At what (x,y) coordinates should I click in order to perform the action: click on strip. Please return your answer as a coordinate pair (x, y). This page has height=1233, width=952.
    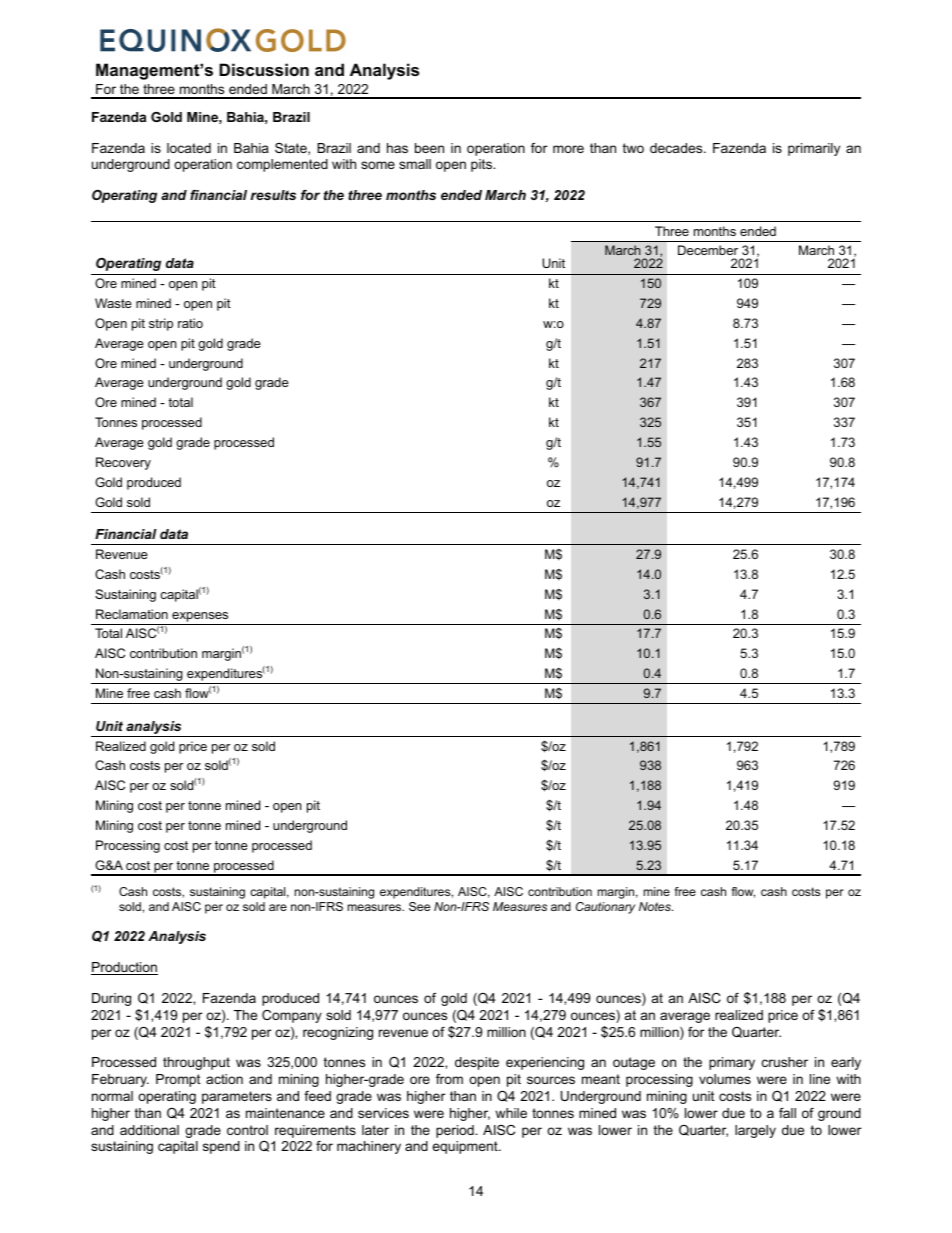
    Looking at the image, I should click on (161, 324).
